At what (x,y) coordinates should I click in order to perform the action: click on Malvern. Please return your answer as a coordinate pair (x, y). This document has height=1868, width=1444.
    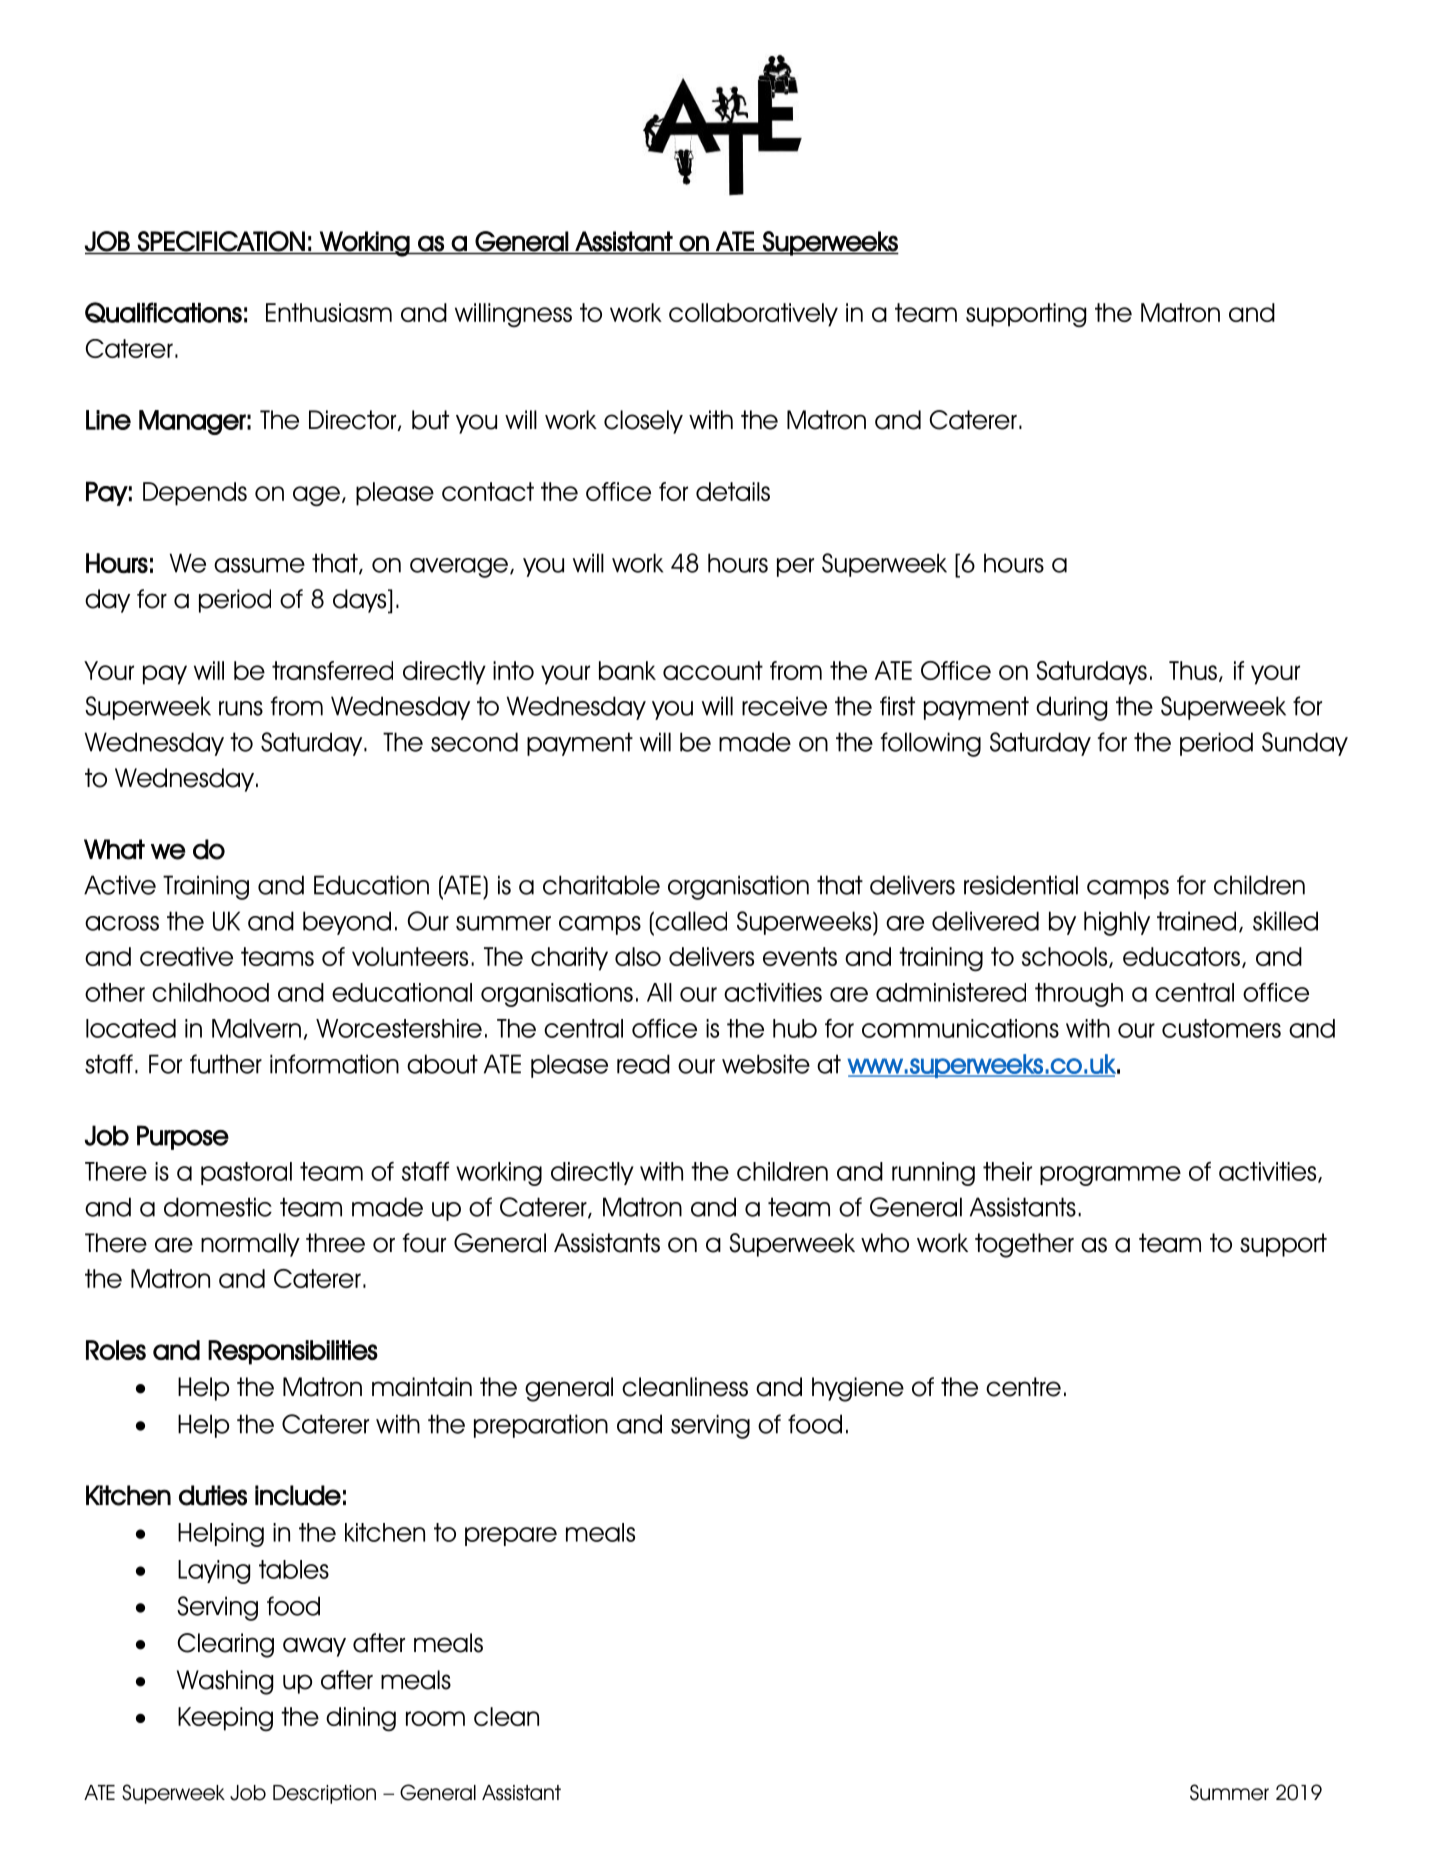
    Looking at the image, I should click on (256, 1028).
